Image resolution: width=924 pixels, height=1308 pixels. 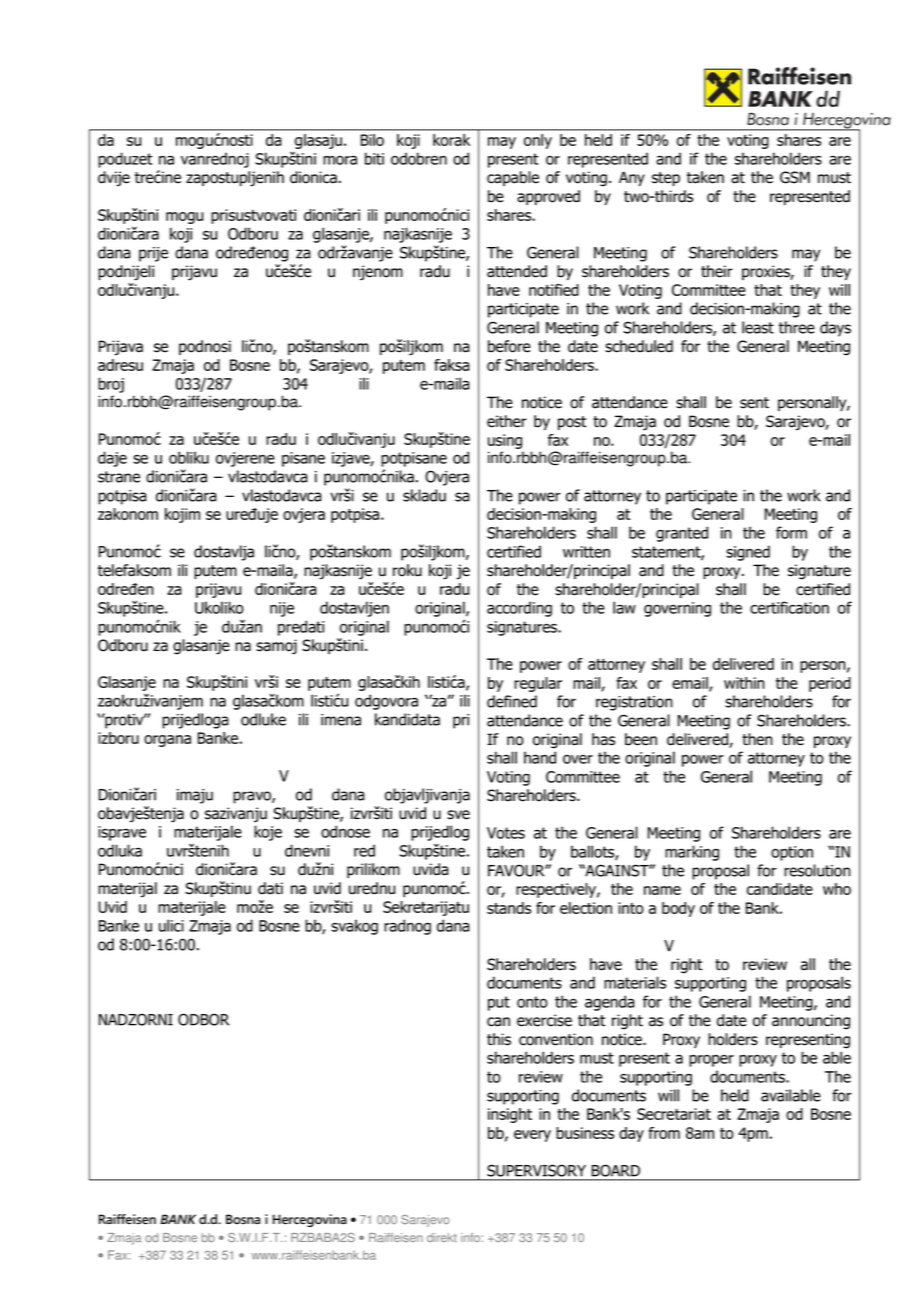 I want to click on within, so click(x=744, y=683).
